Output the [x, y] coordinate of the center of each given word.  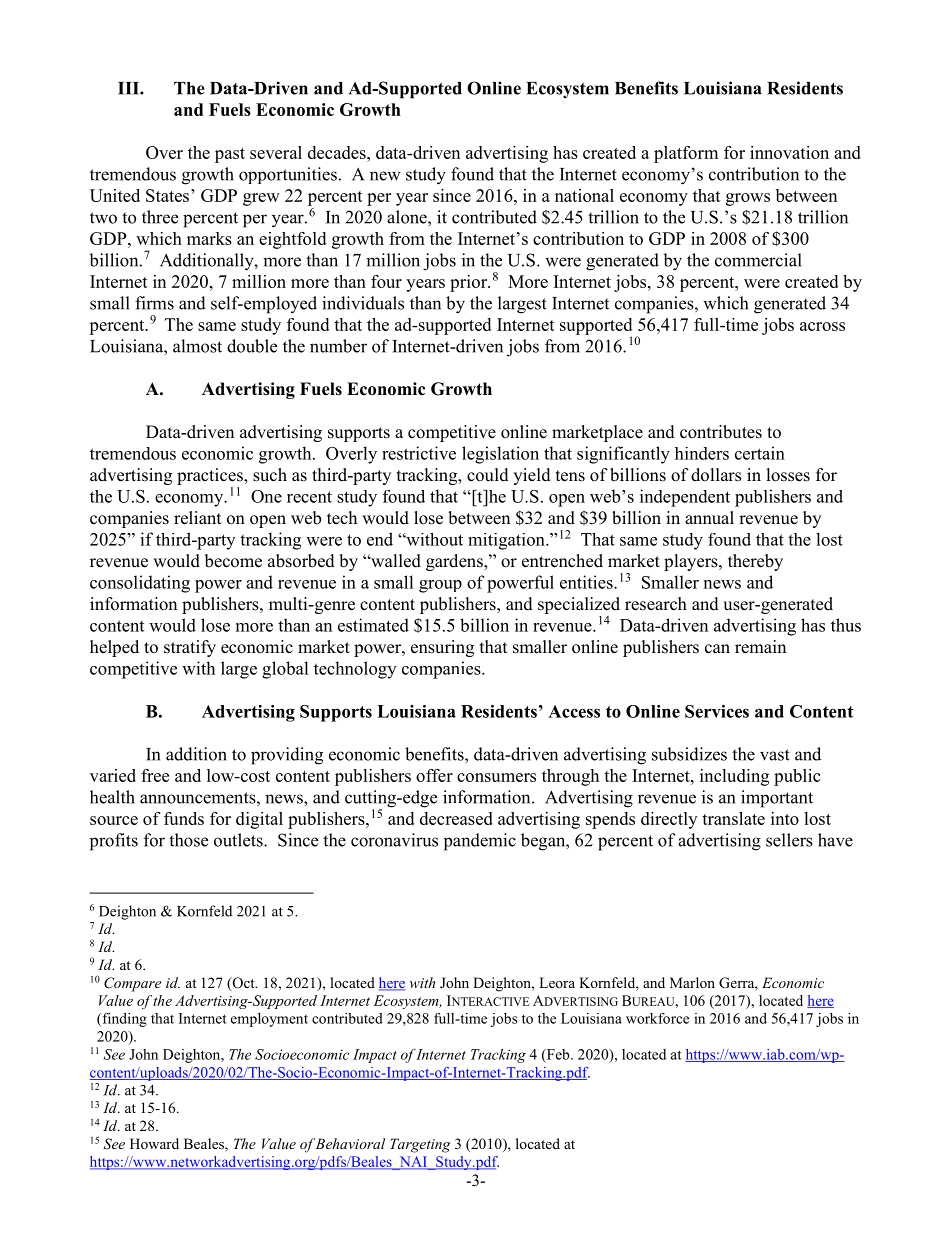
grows [748, 199]
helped [114, 648]
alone [408, 217]
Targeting [420, 1145]
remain [760, 647]
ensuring [442, 648]
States [167, 195]
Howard [154, 1143]
